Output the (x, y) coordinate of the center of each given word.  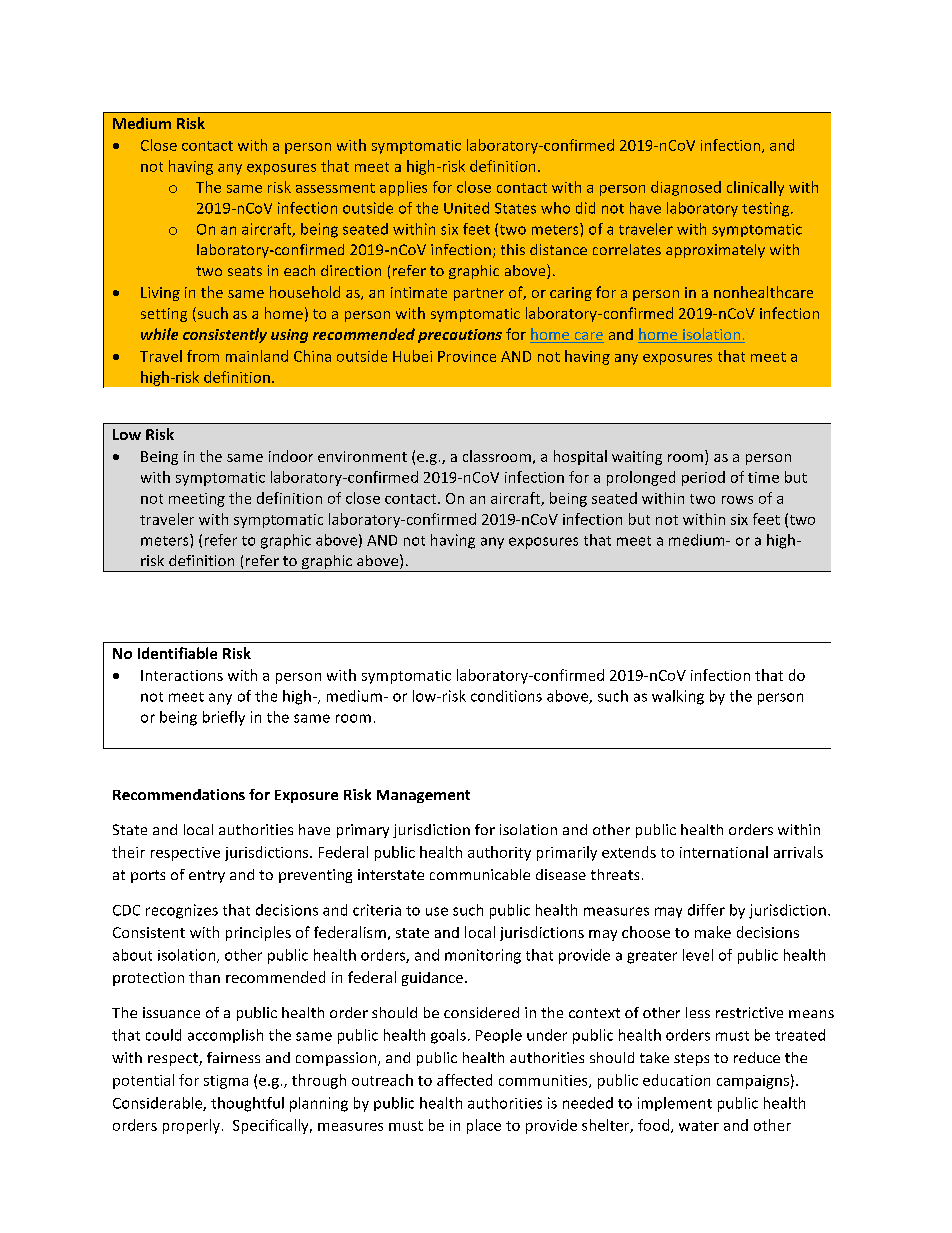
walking (678, 697)
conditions (506, 696)
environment (362, 456)
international (724, 852)
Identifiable (177, 653)
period (703, 478)
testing (767, 209)
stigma (226, 1082)
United (466, 208)
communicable (480, 874)
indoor (291, 456)
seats (245, 271)
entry (207, 876)
